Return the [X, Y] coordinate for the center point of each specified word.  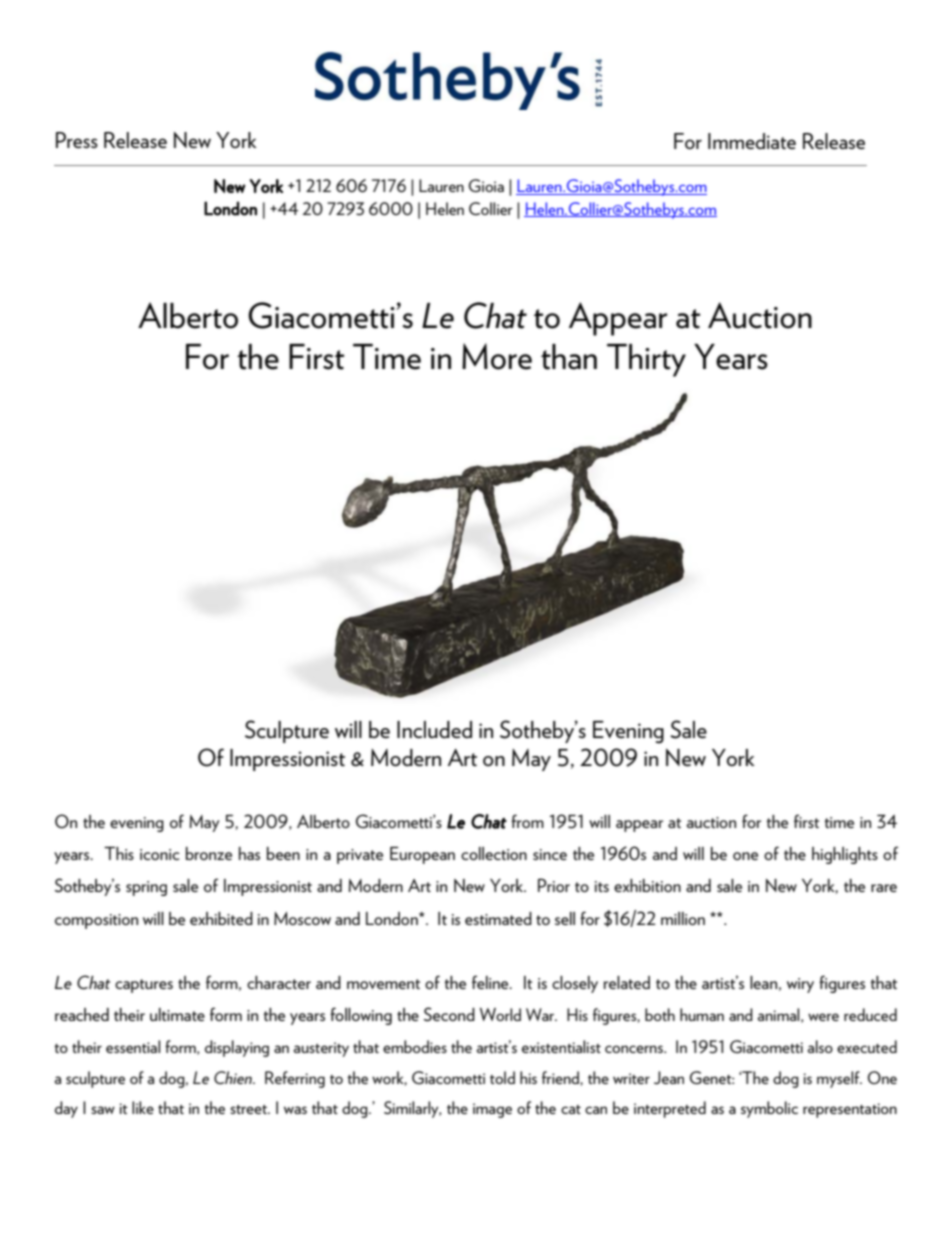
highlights [845, 855]
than [569, 357]
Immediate [752, 141]
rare [884, 888]
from [527, 821]
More [497, 356]
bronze [209, 853]
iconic [160, 854]
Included [434, 729]
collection [494, 853]
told [502, 1077]
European [422, 855]
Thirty [646, 360]
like [143, 1107]
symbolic [769, 1109]
